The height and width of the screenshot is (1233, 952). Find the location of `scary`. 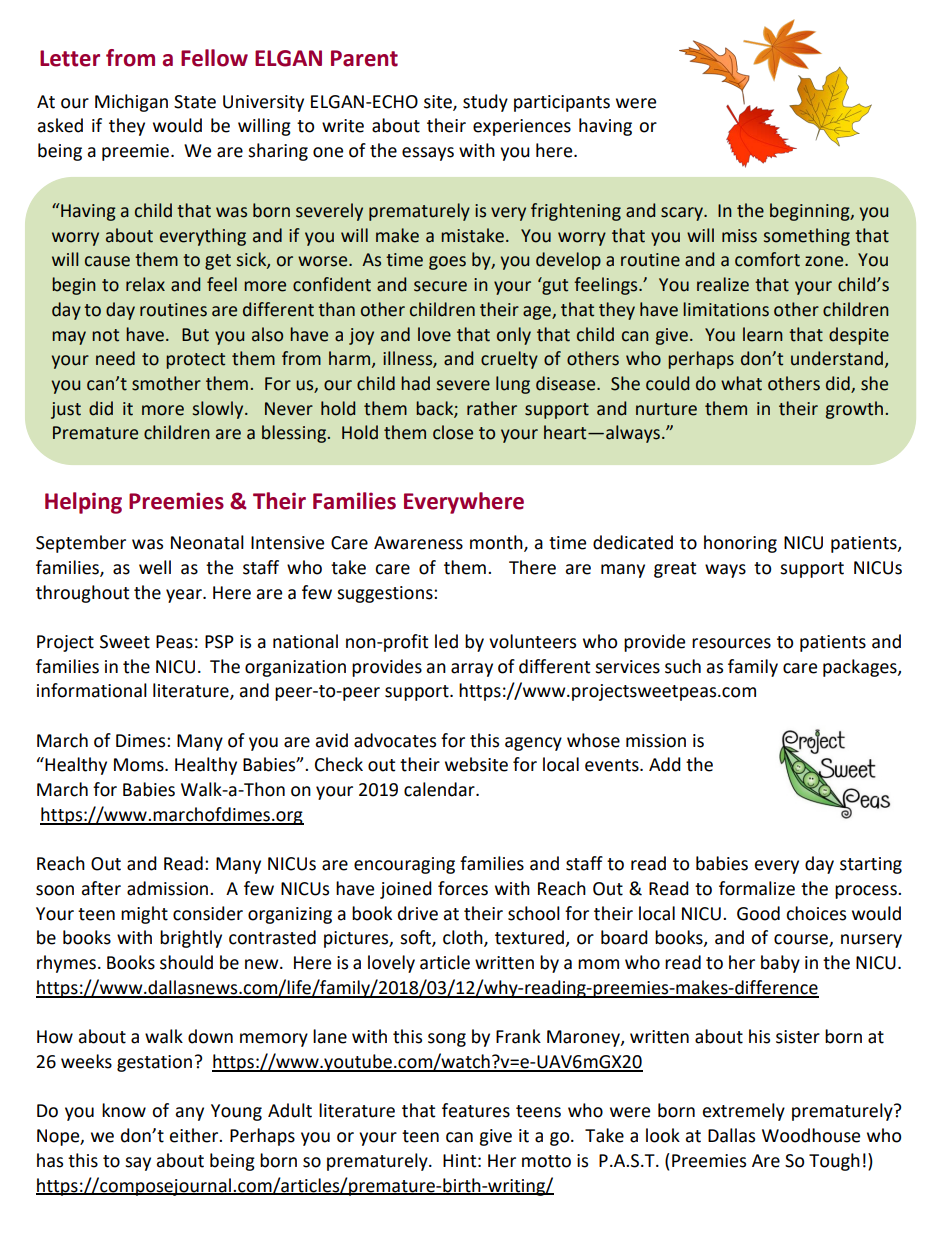

scary is located at coordinates (683, 214).
